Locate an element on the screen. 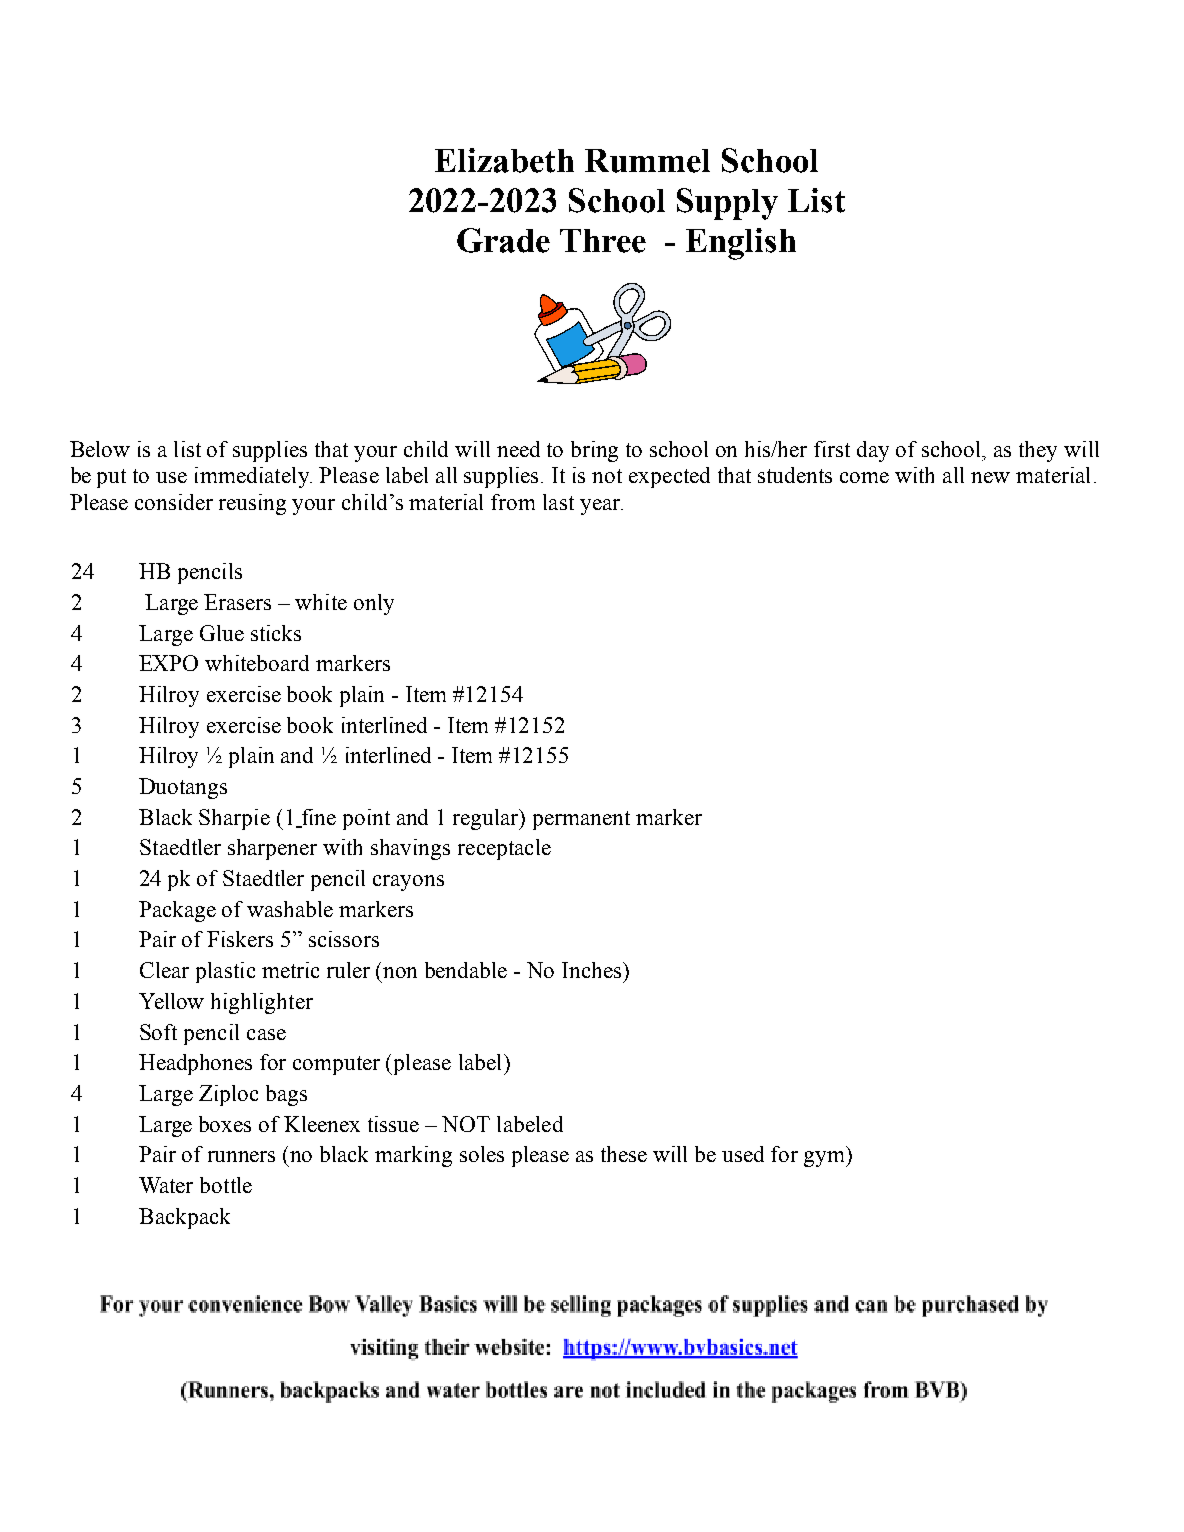  these is located at coordinates (624, 1154).
